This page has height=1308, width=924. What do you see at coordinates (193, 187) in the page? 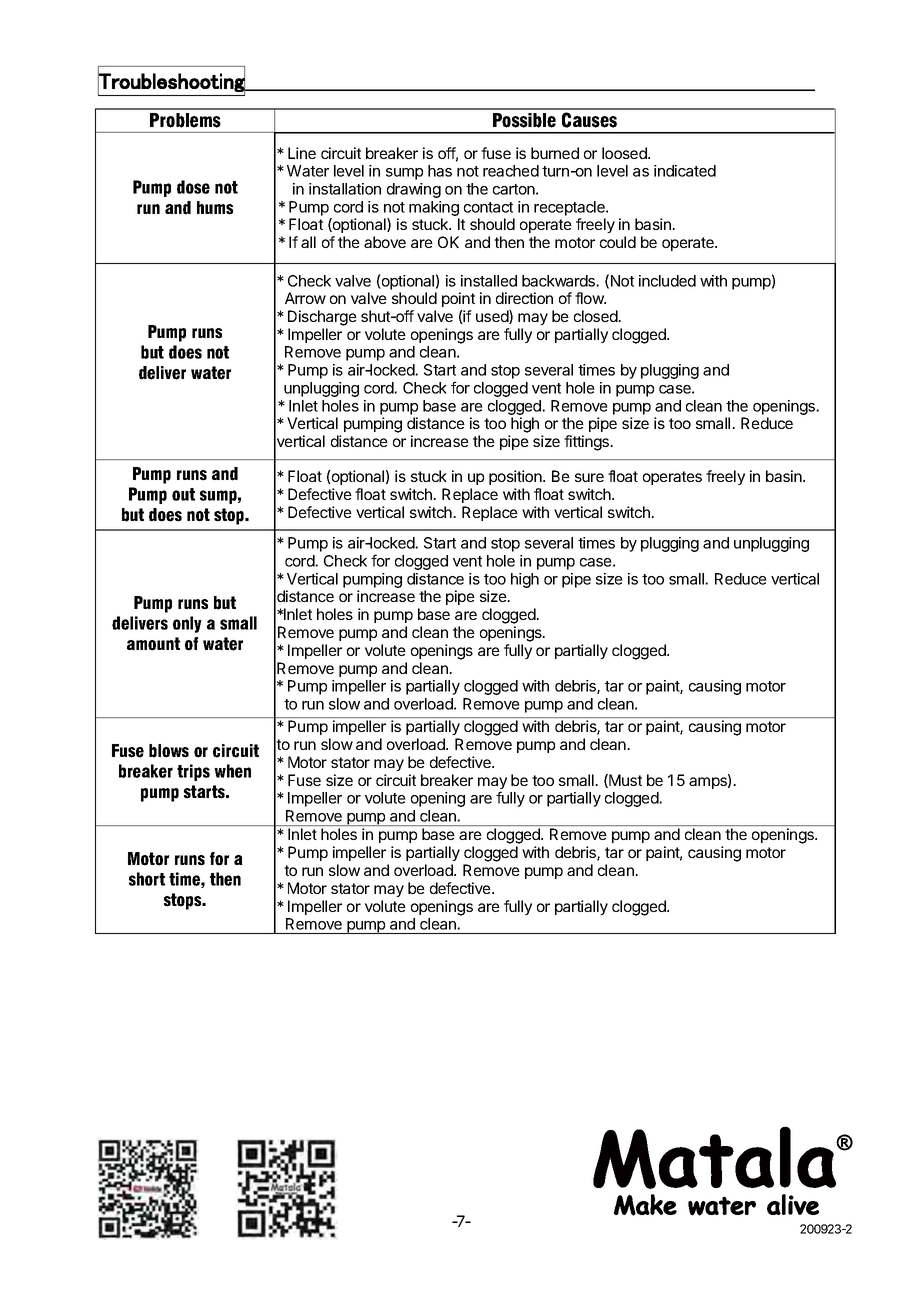
I see `dose` at bounding box center [193, 187].
